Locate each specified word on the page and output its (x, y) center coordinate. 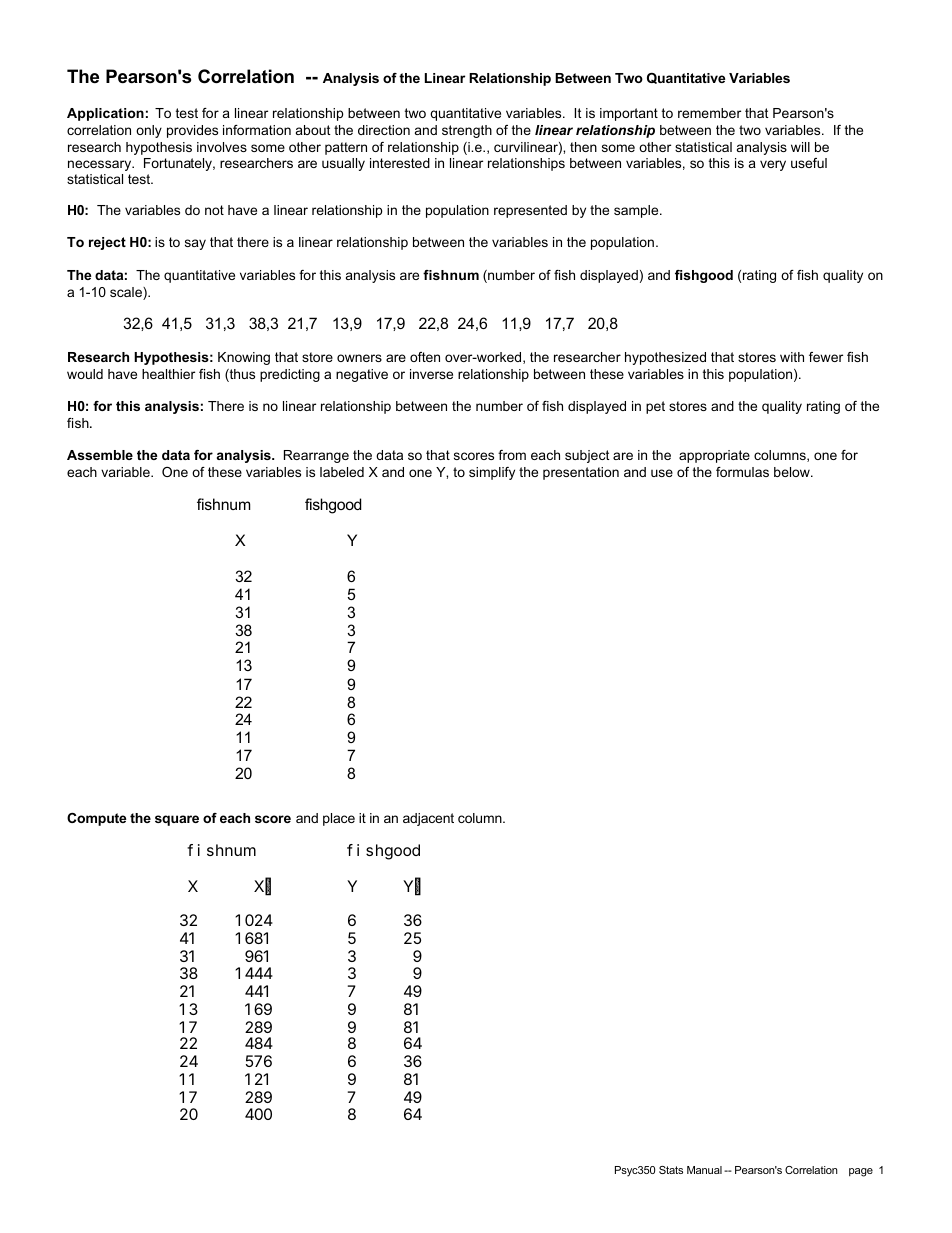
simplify (492, 473)
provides (192, 131)
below (793, 472)
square (177, 820)
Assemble (100, 455)
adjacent (428, 819)
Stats (671, 1170)
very (773, 165)
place (339, 819)
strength (467, 131)
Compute (96, 819)
